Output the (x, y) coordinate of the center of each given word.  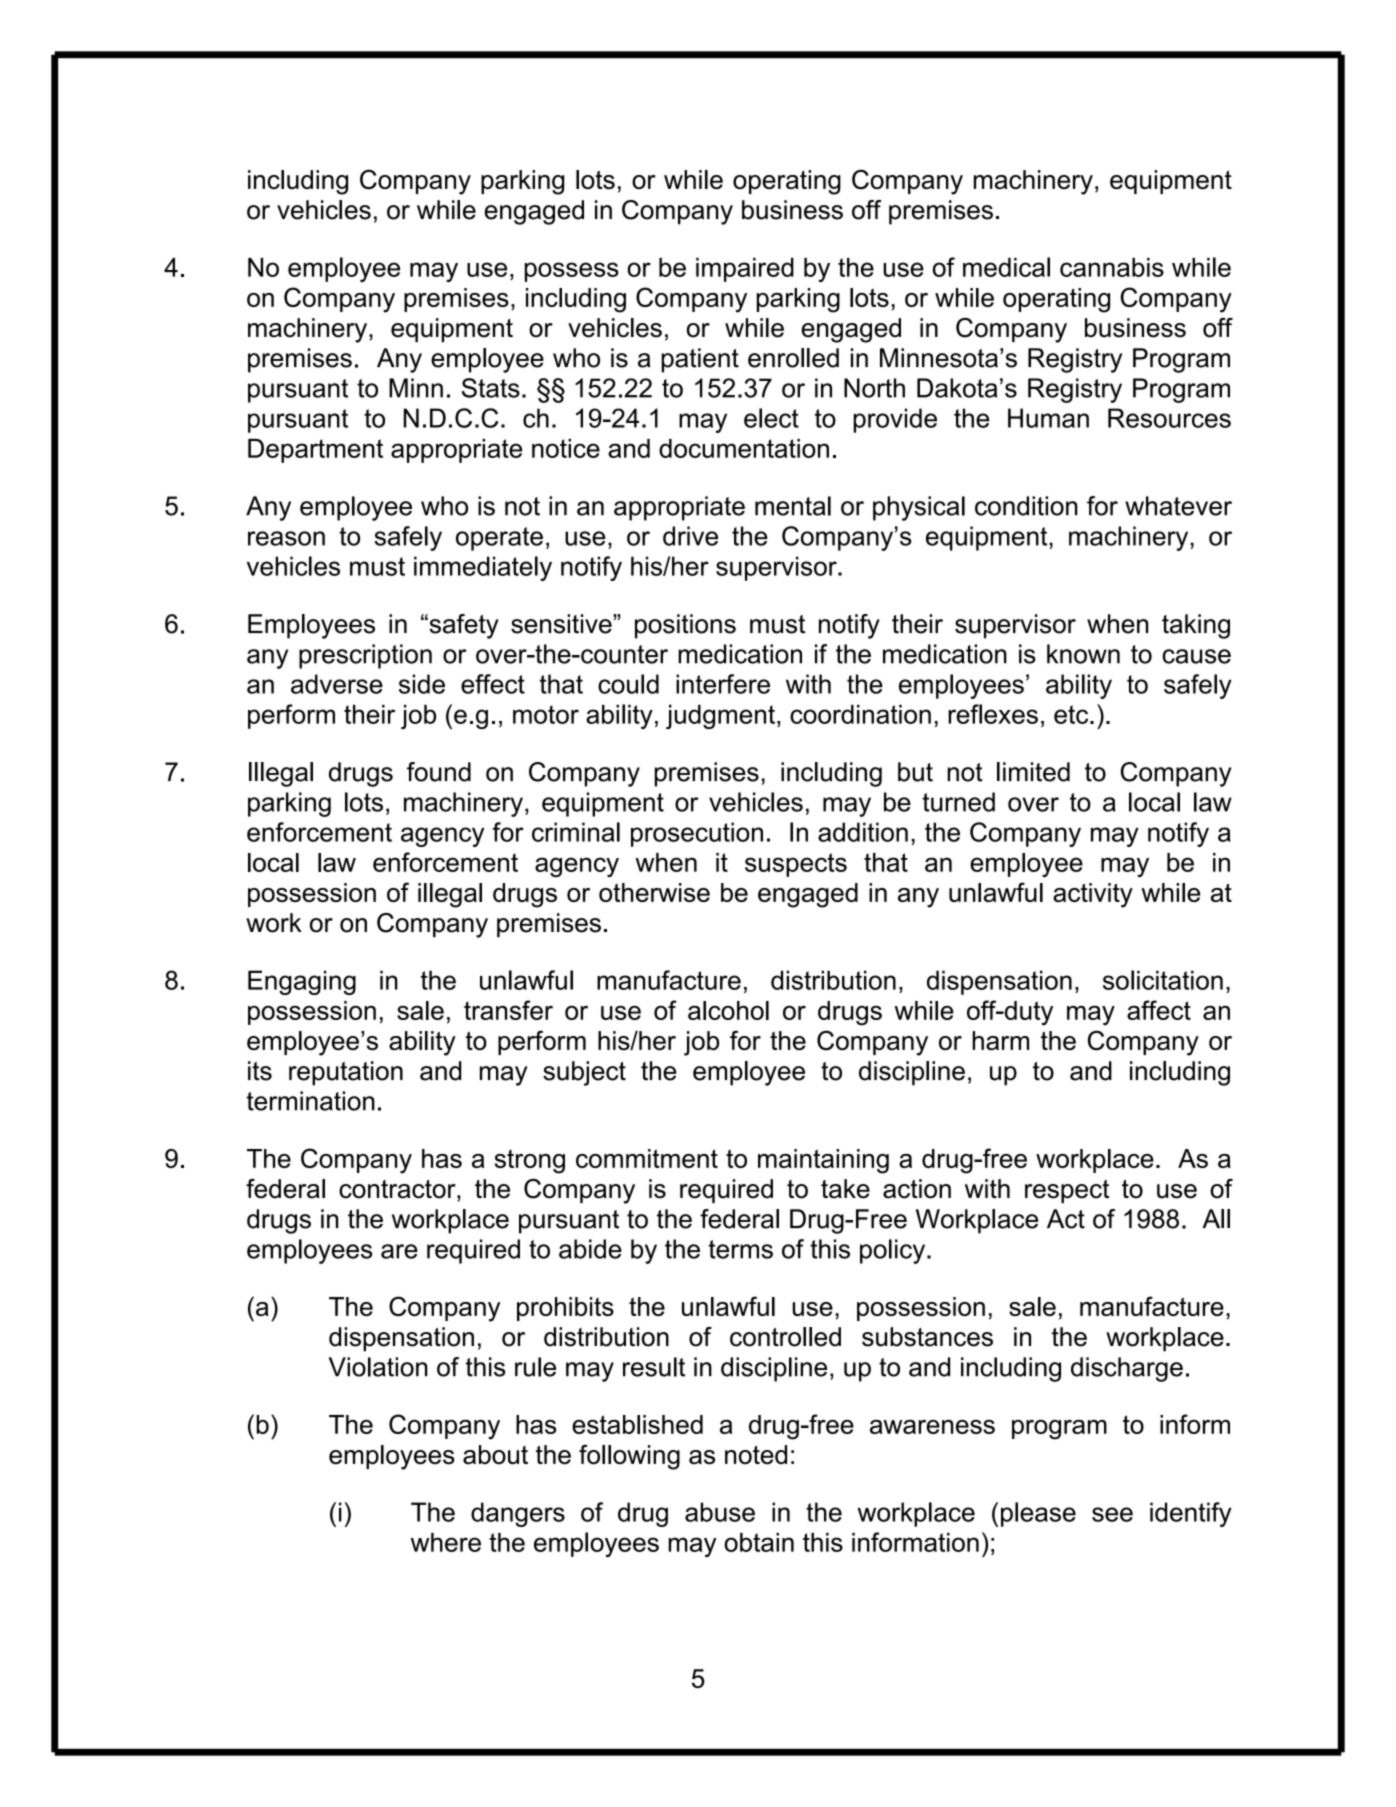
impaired (745, 270)
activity (1093, 895)
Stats (491, 388)
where (446, 1542)
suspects (796, 865)
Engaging (302, 982)
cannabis (1112, 267)
